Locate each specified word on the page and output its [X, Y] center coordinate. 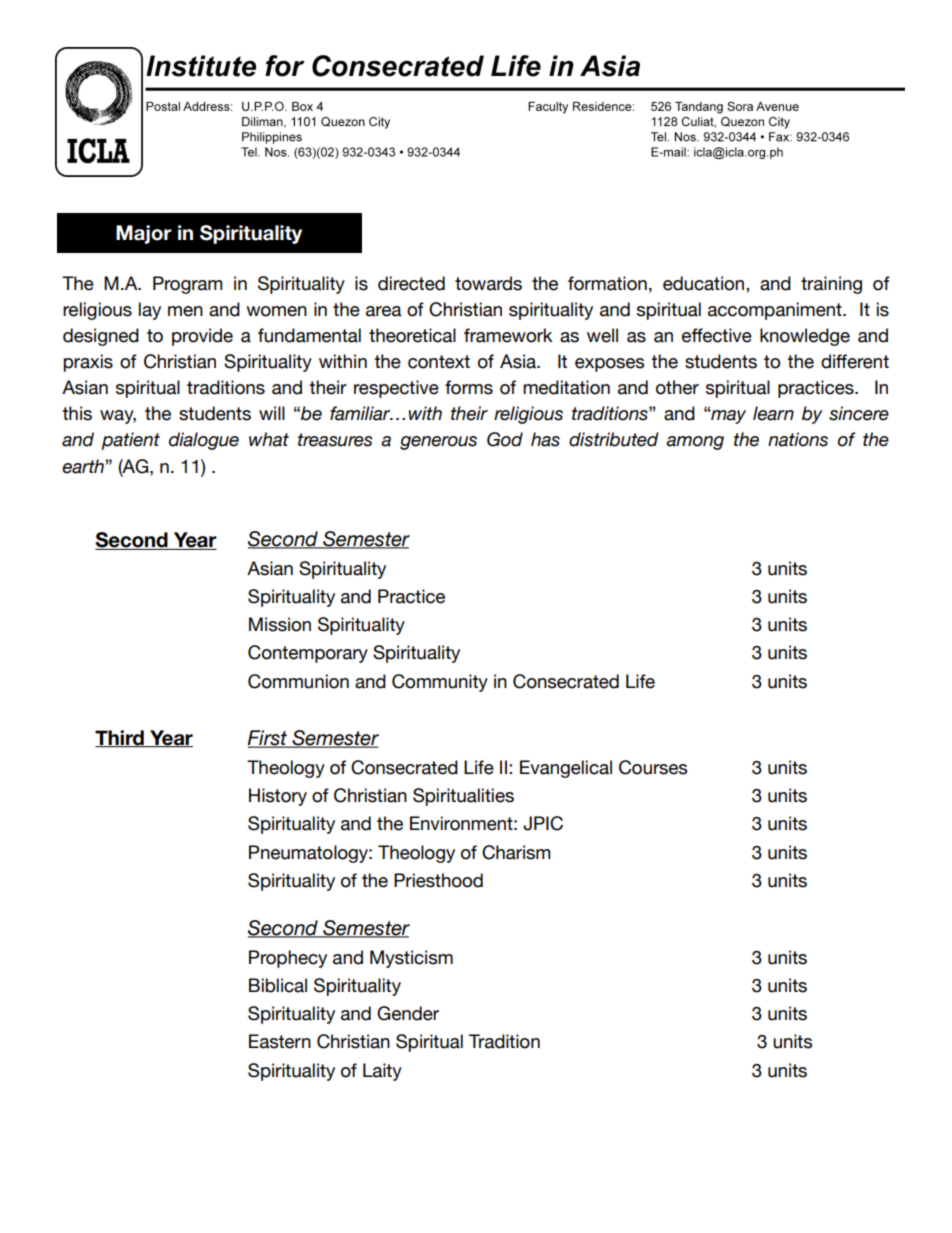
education [705, 283]
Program [187, 285]
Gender [408, 1013]
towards [488, 283]
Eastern [280, 1041]
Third [120, 738]
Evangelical [566, 769]
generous [438, 443]
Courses [653, 767]
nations [798, 439]
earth [84, 466]
